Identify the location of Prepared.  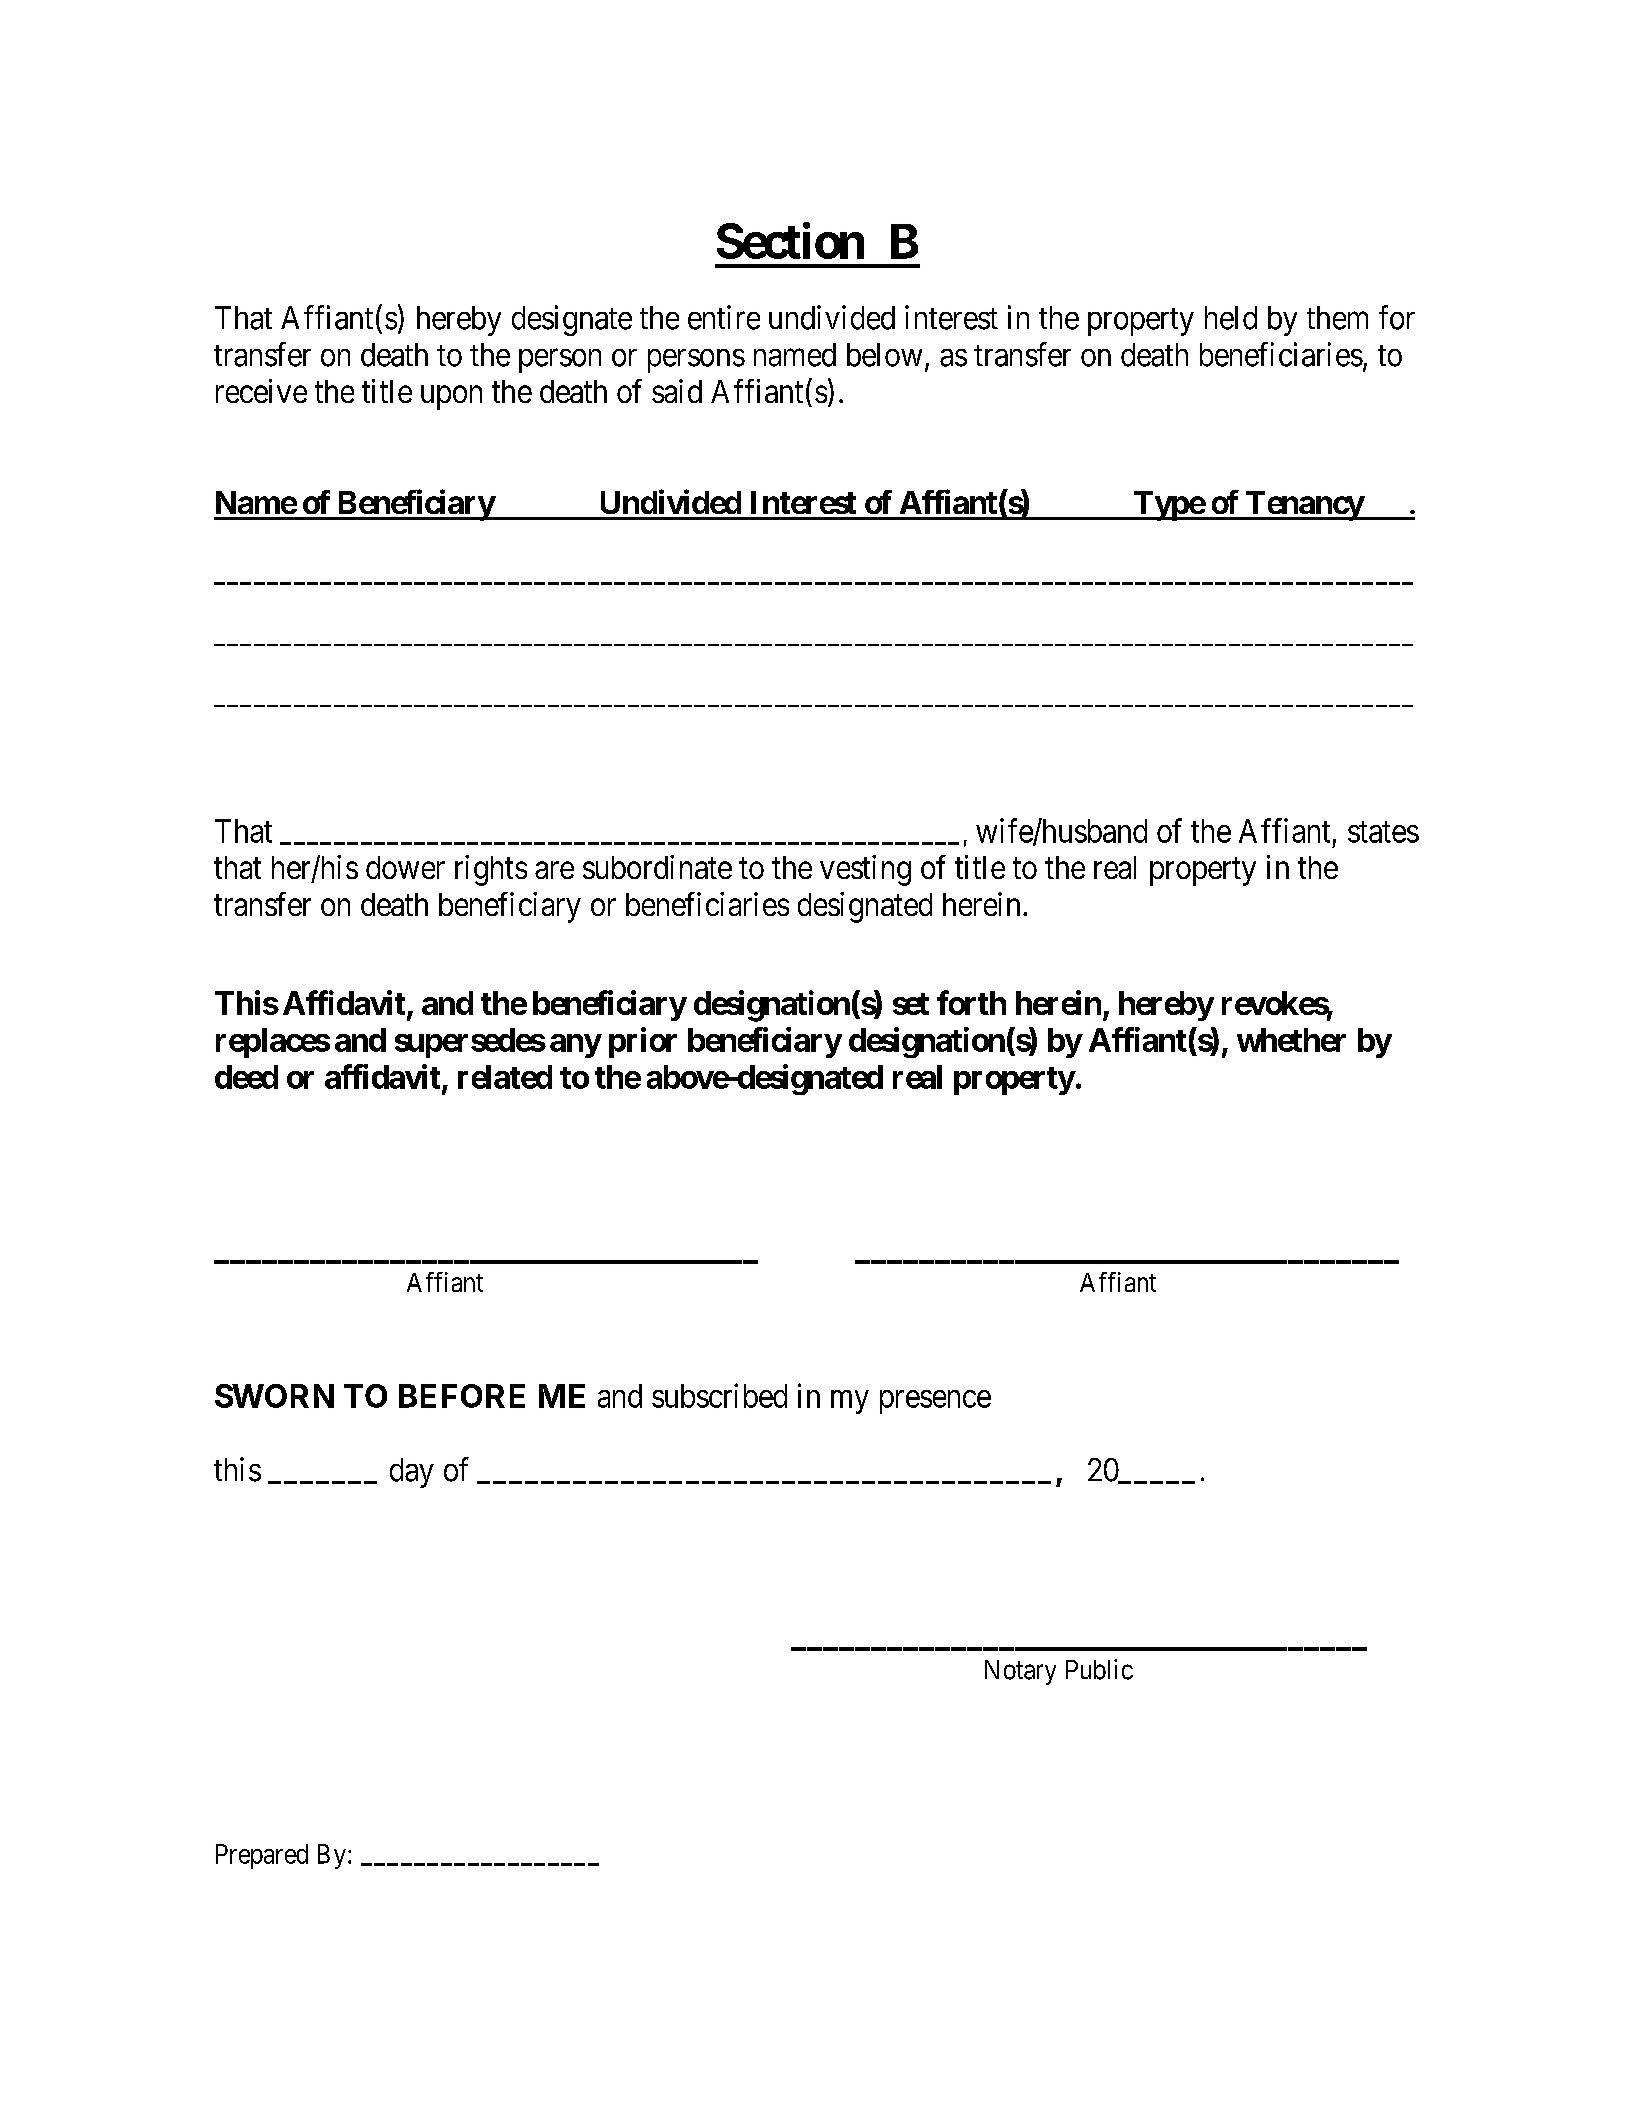
(262, 1856).
